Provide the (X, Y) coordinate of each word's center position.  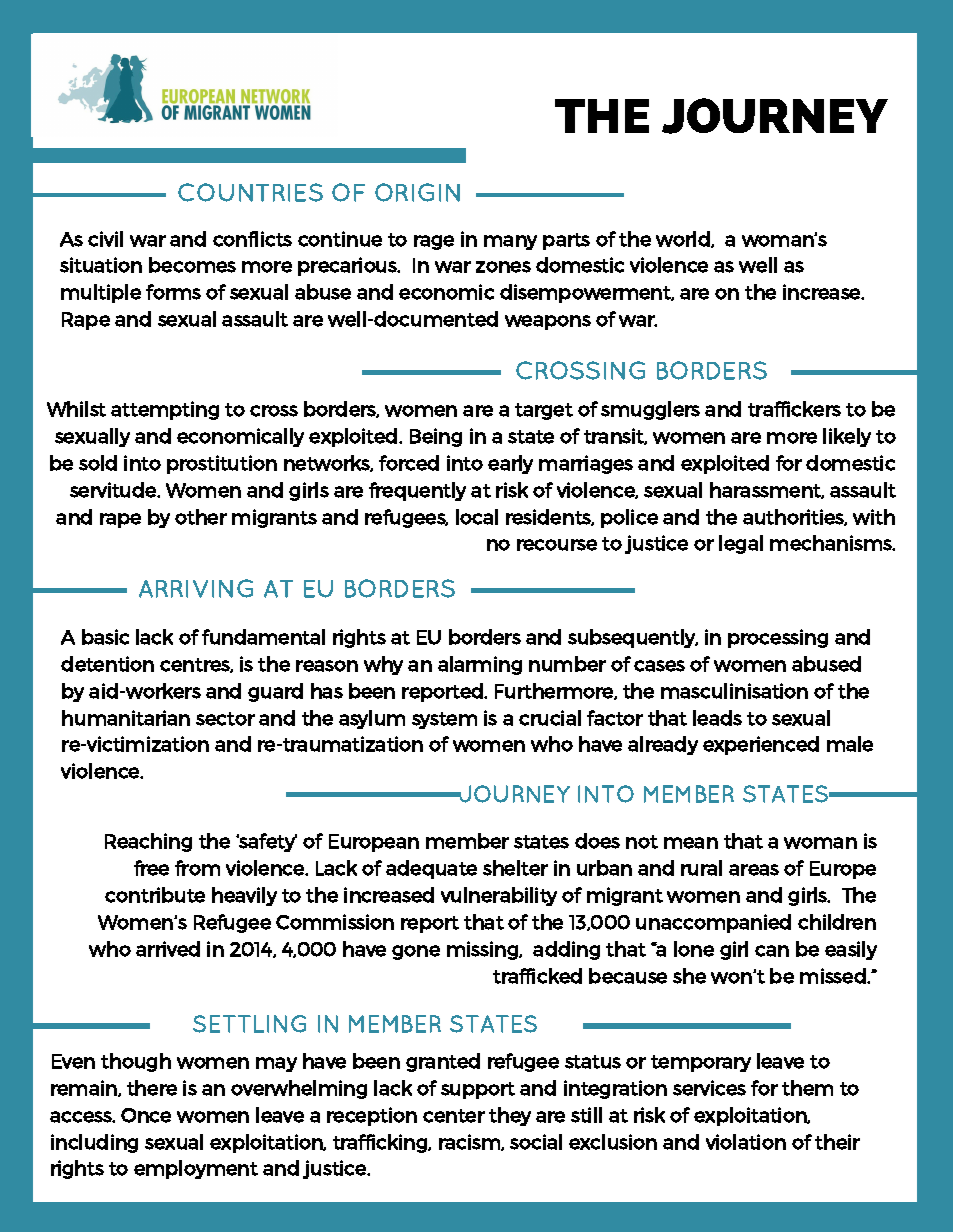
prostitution (222, 464)
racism (470, 1142)
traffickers (794, 409)
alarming (480, 665)
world (684, 239)
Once (146, 1115)
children (837, 922)
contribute (155, 895)
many (510, 242)
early (510, 464)
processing (778, 638)
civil (105, 239)
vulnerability (499, 896)
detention (107, 664)
